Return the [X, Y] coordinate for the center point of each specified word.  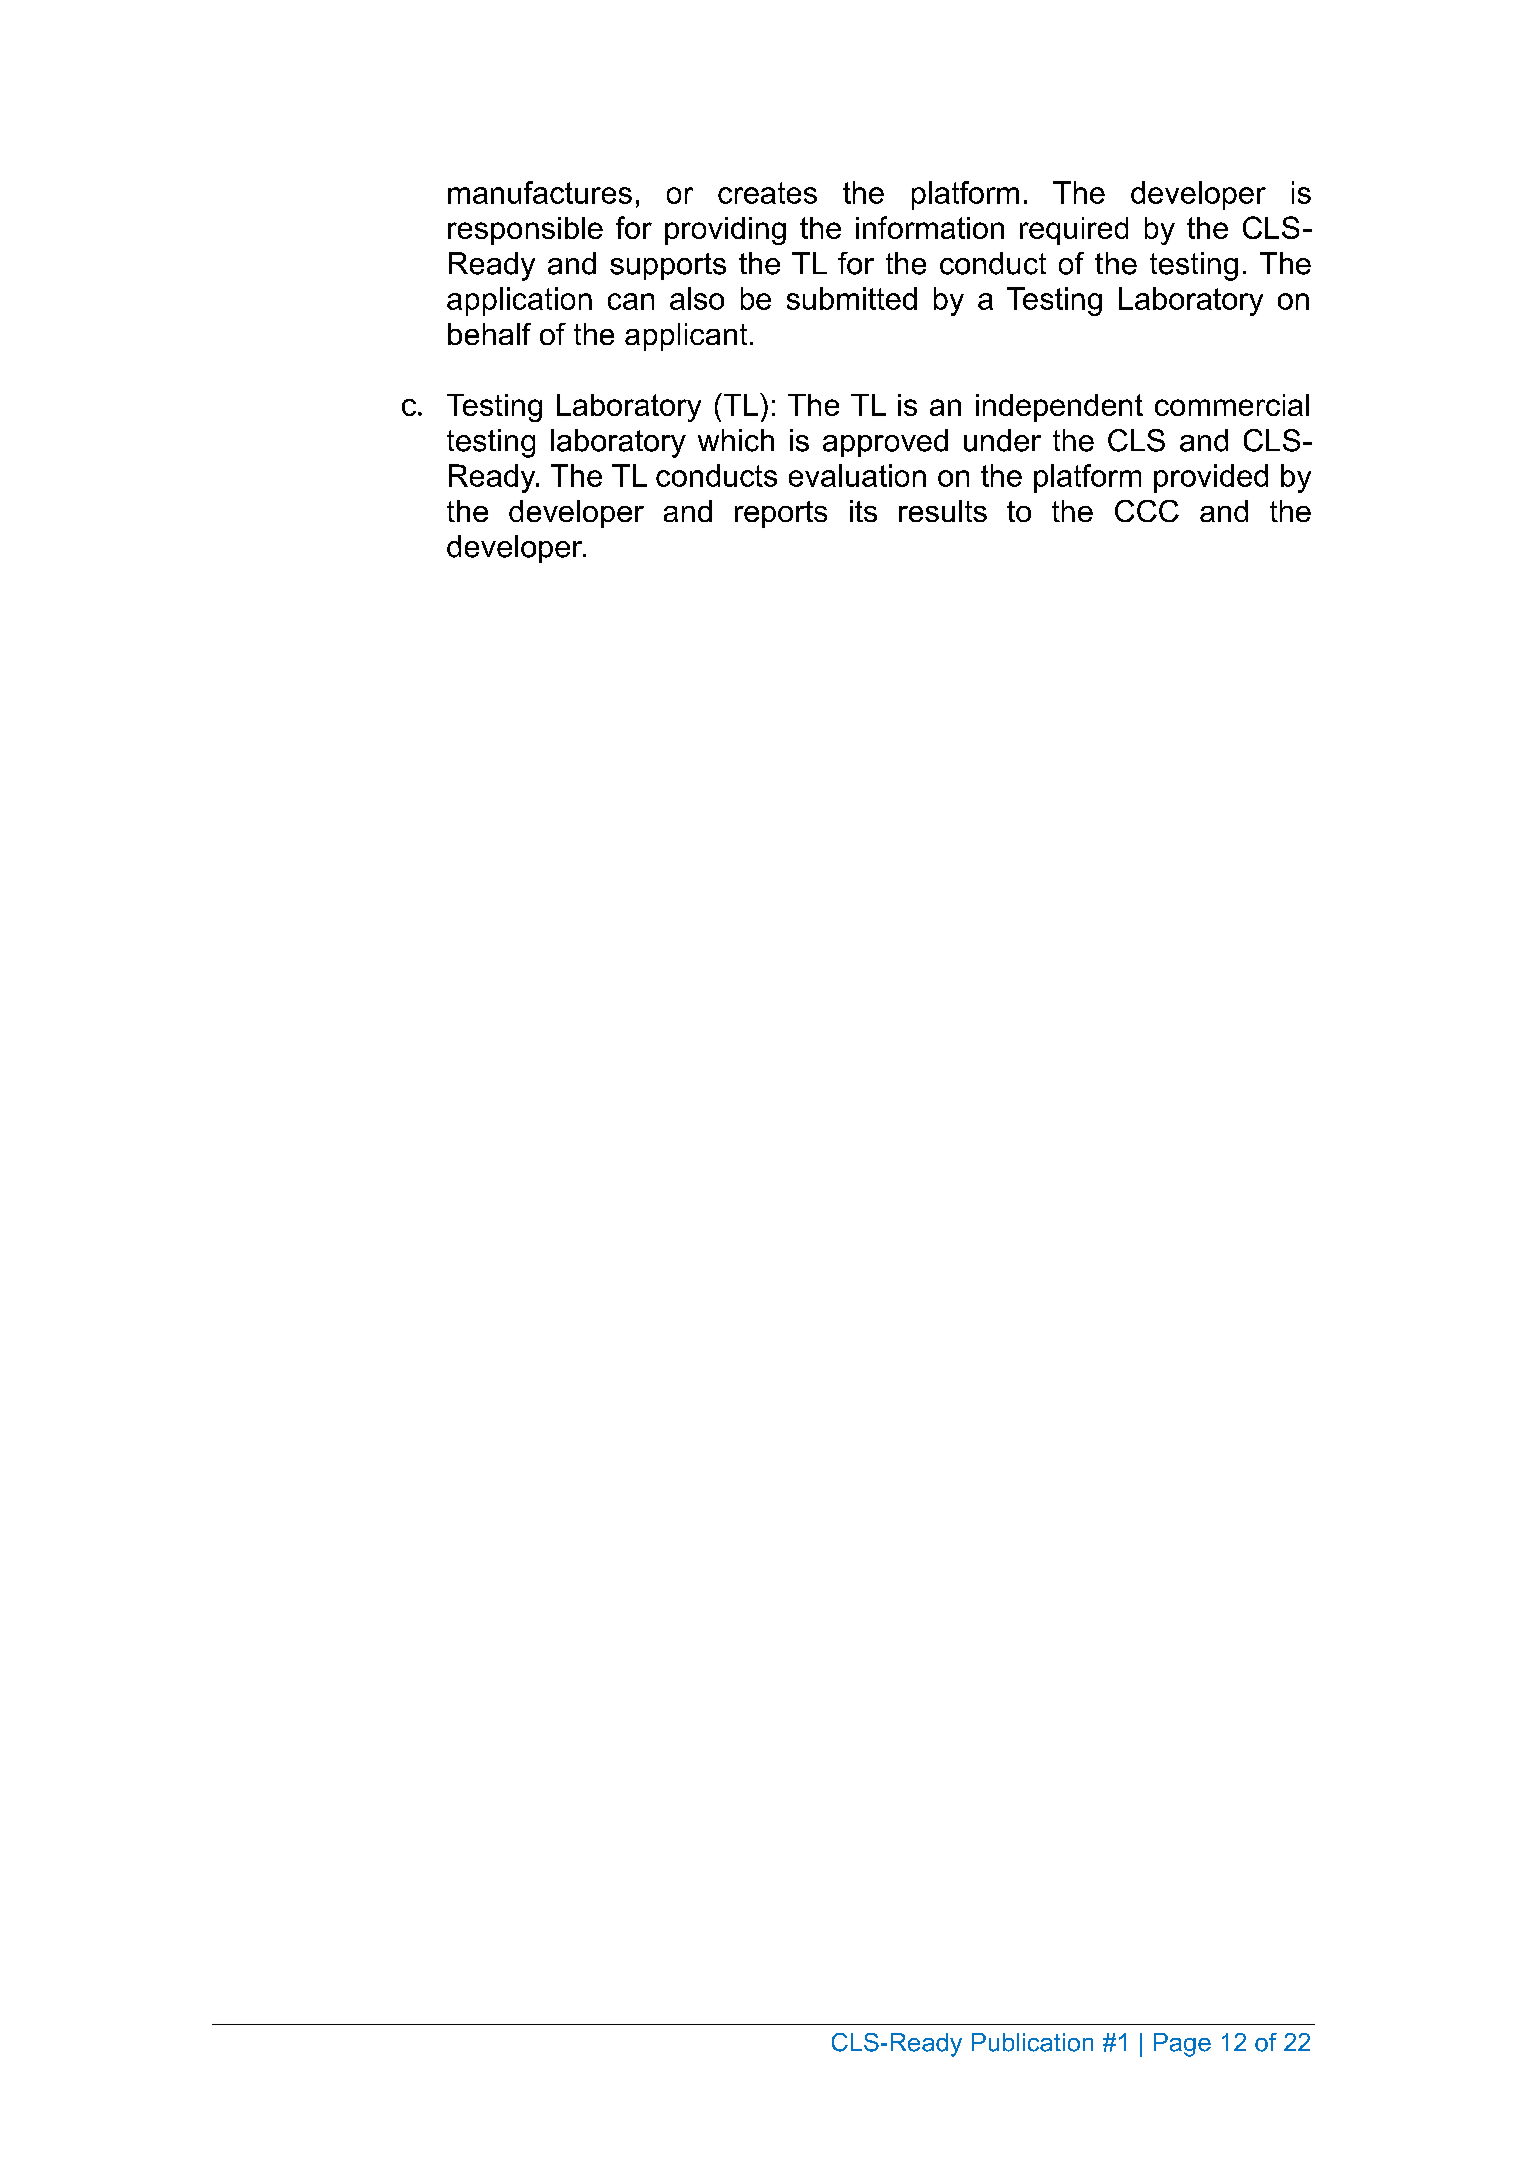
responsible [525, 231]
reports [781, 514]
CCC [1147, 511]
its [863, 511]
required [1074, 231]
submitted [852, 298]
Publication [1032, 2042]
